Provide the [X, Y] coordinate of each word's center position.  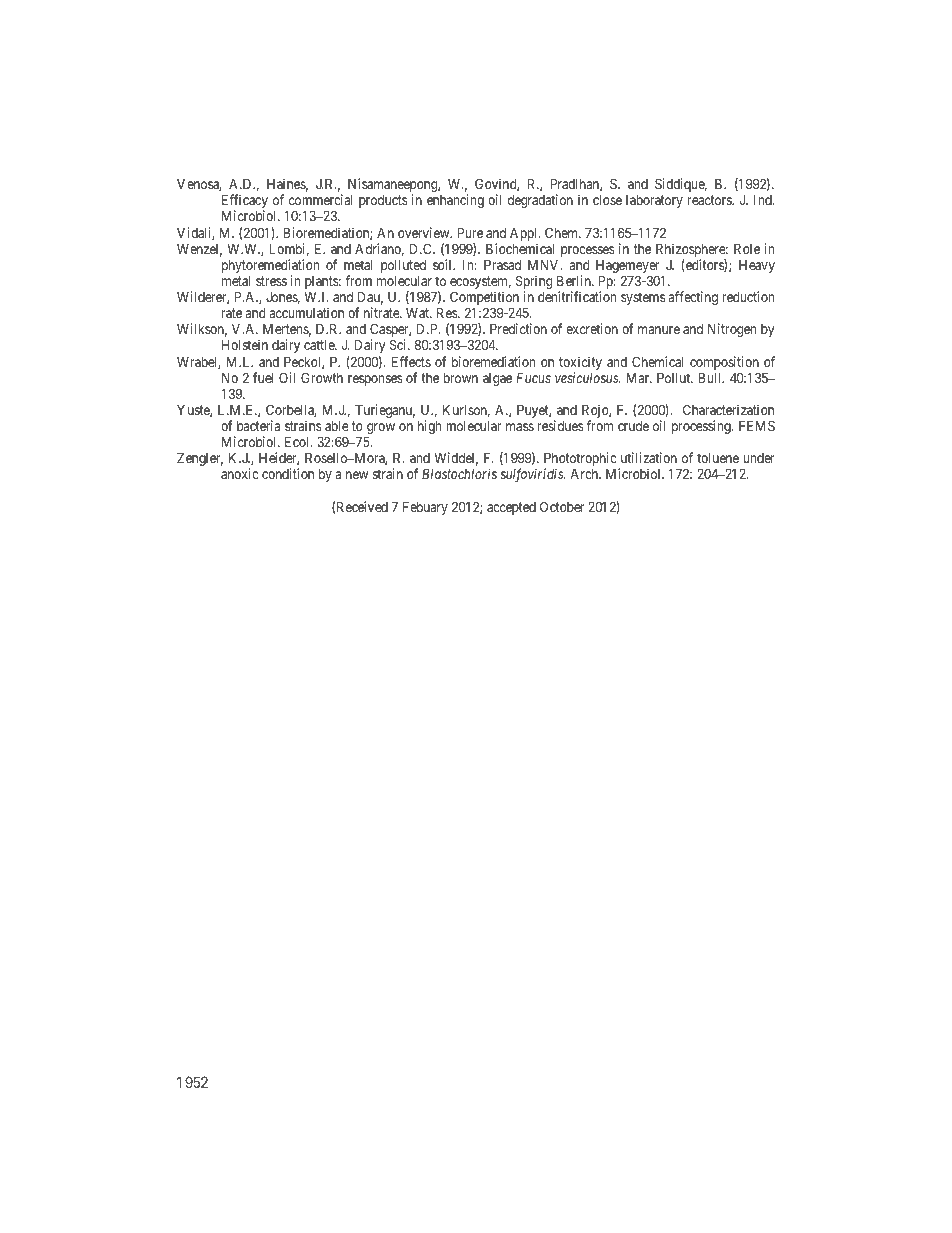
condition [288, 473]
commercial [321, 199]
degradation [540, 201]
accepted [511, 508]
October [562, 506]
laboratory [654, 201]
